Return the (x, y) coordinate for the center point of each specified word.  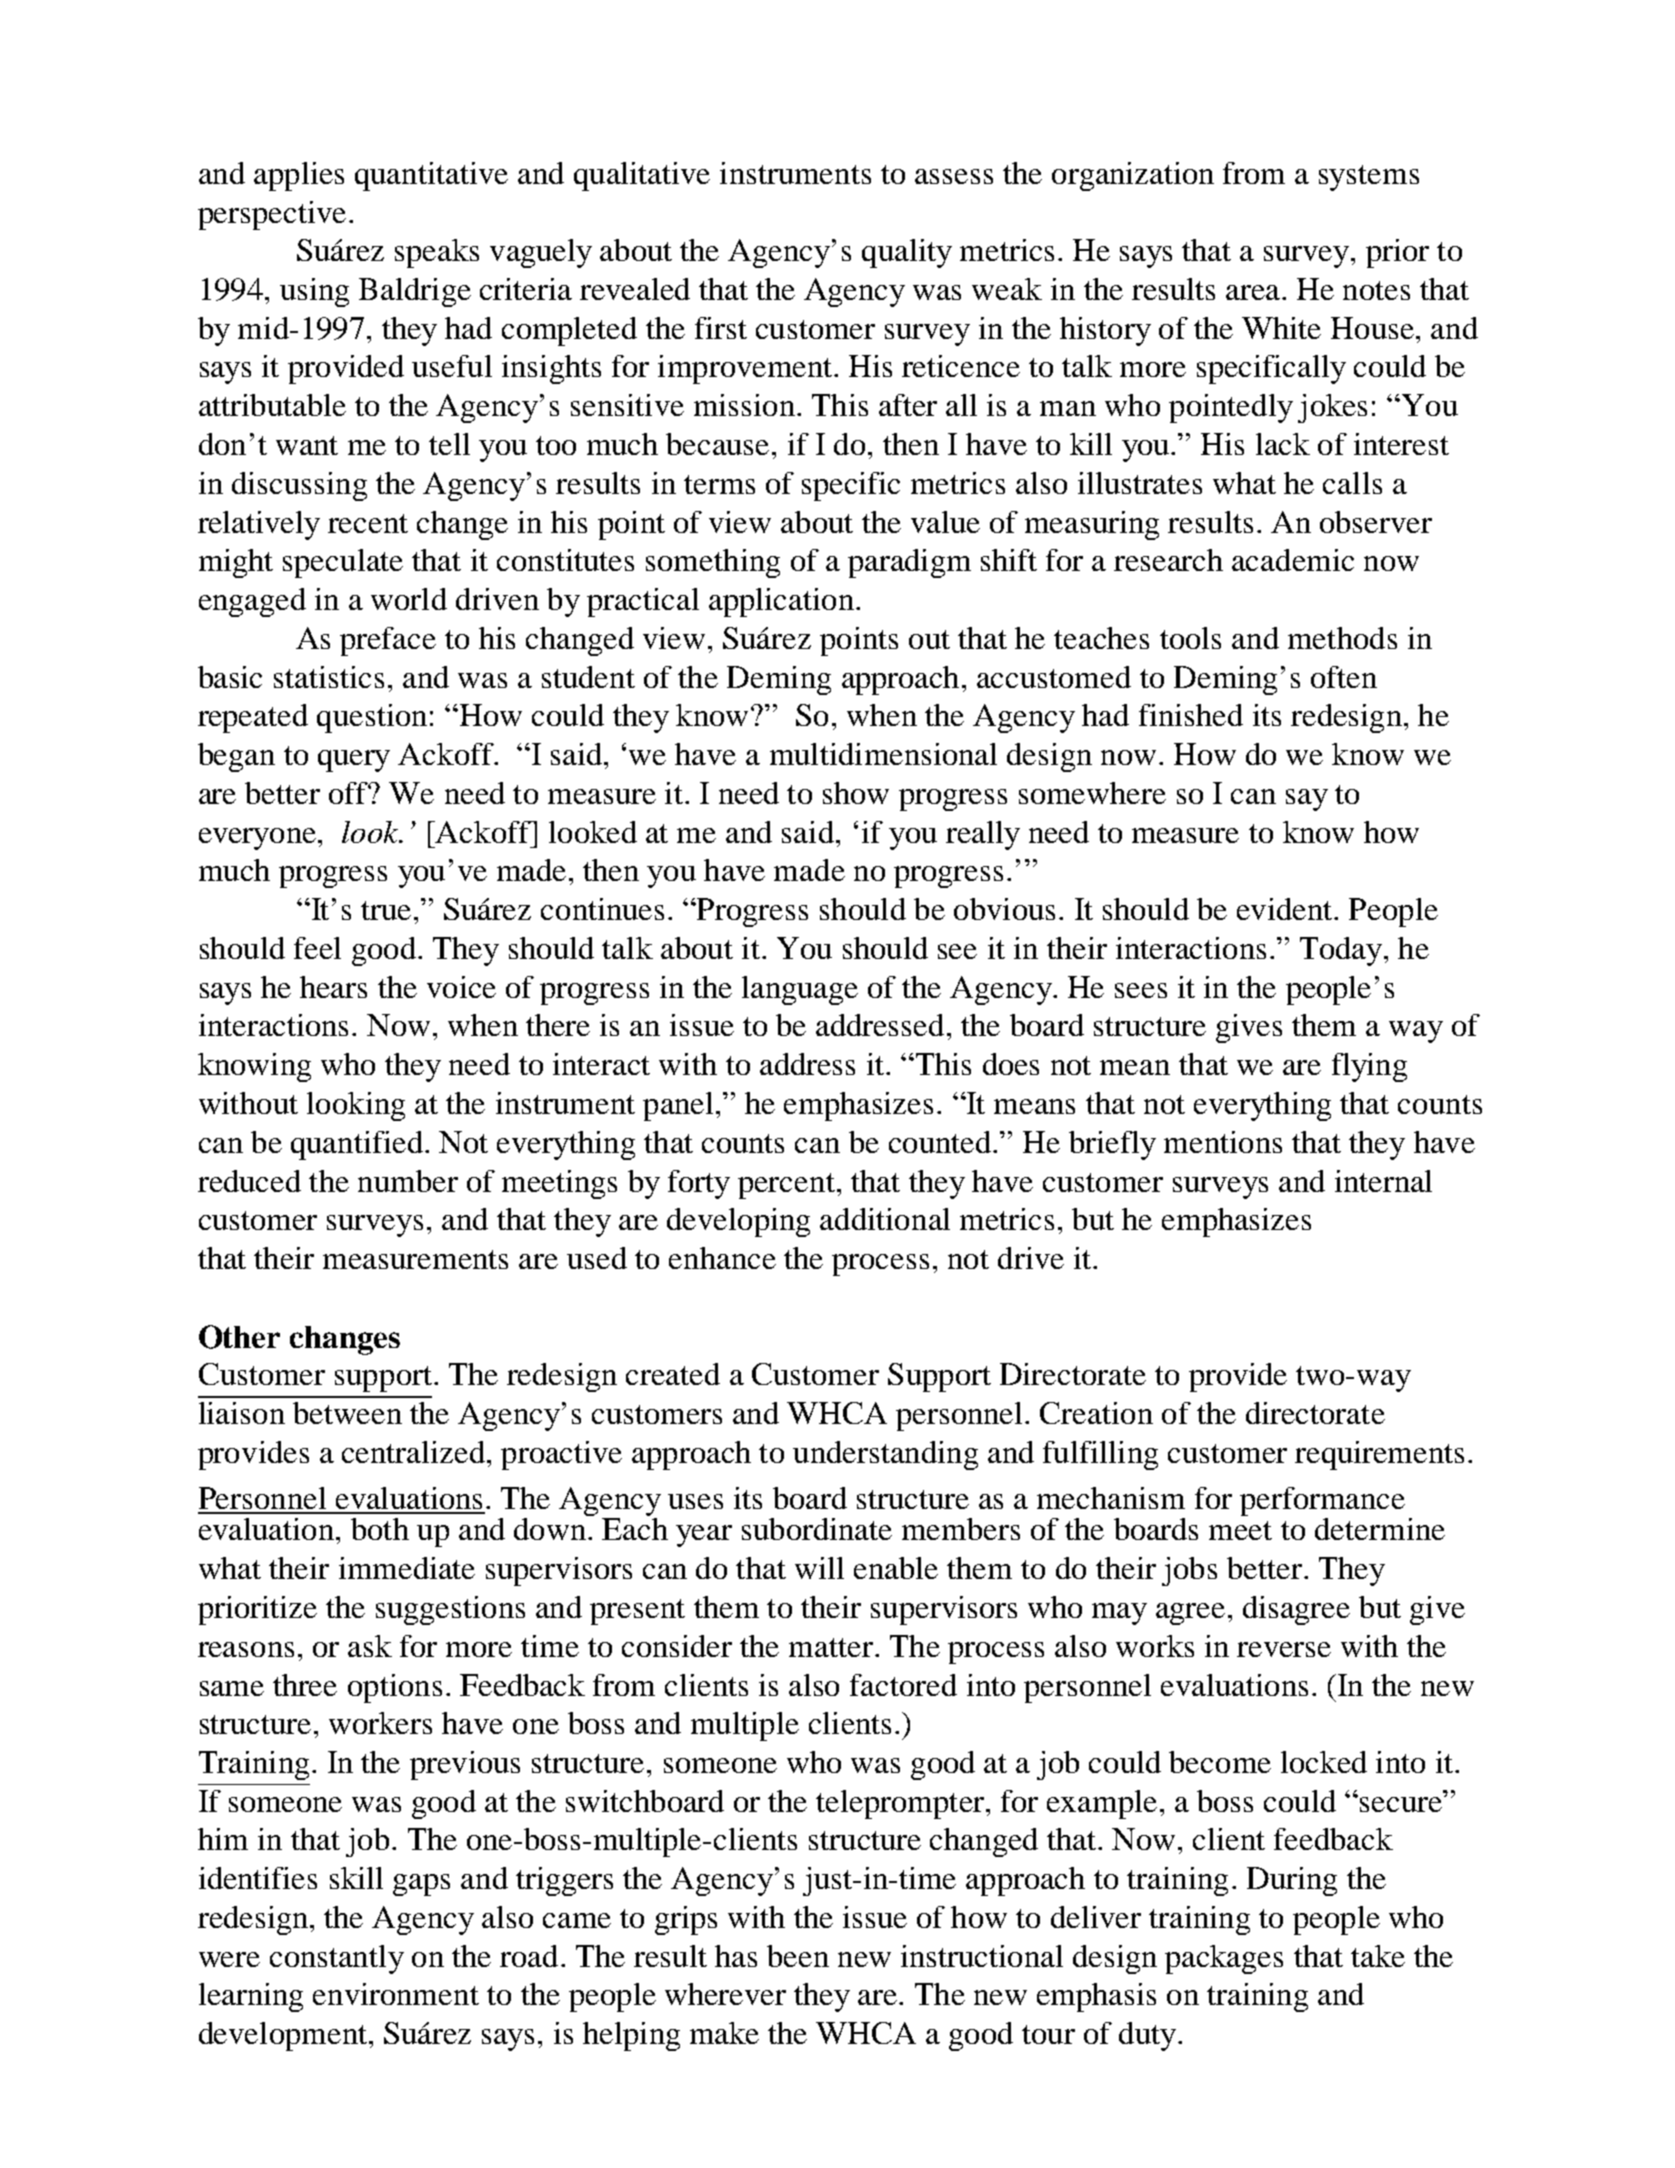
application (781, 602)
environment (396, 1994)
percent (786, 1186)
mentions (1223, 1142)
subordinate (817, 1529)
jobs (1189, 1571)
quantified (357, 1145)
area (1253, 292)
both (380, 1529)
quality (907, 253)
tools (1190, 638)
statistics (329, 677)
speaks (437, 253)
